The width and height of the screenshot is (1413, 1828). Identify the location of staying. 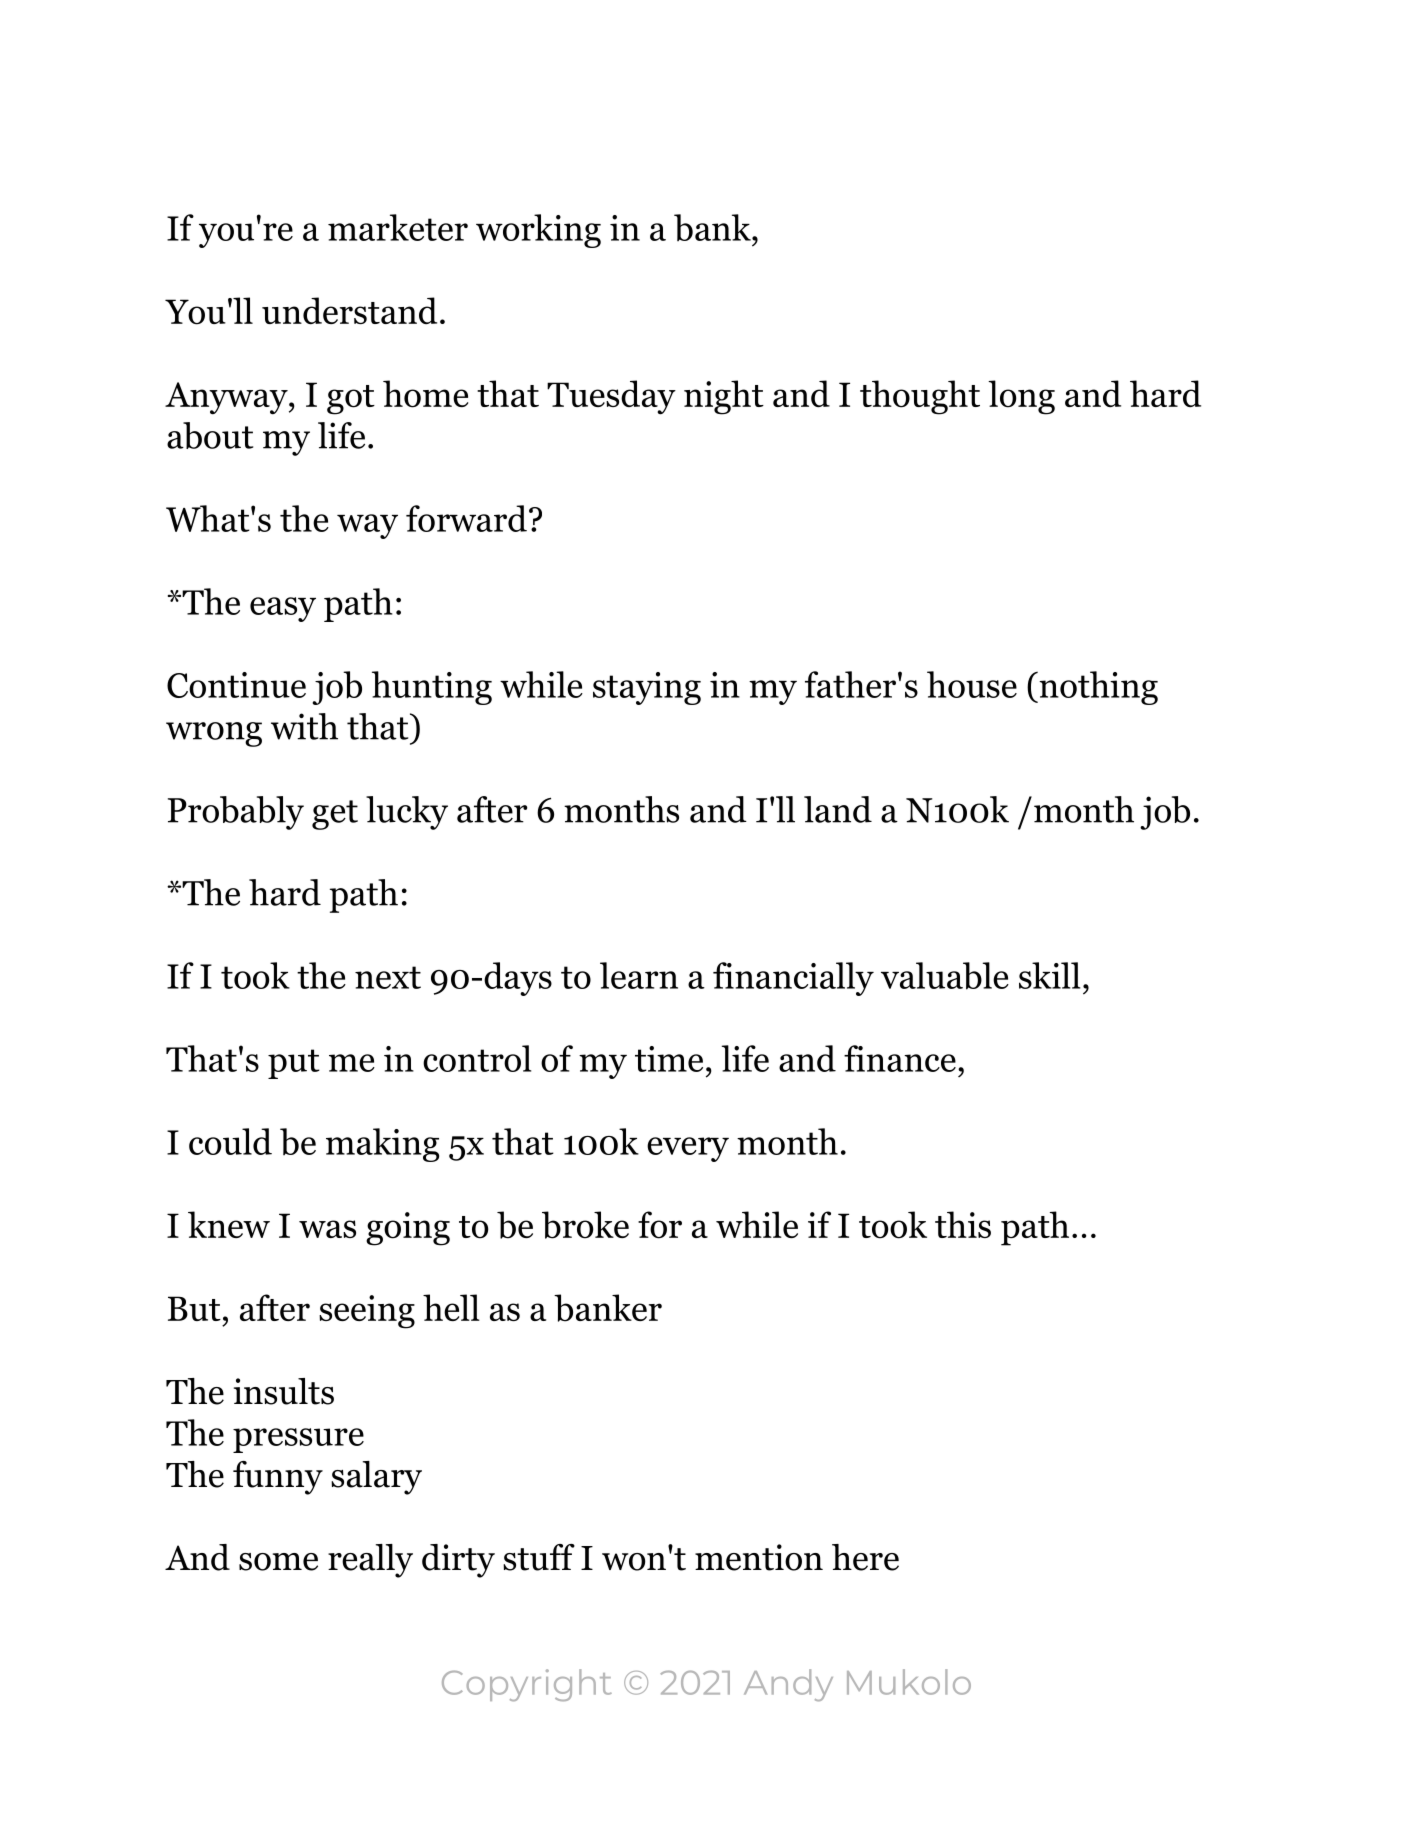
(647, 688).
